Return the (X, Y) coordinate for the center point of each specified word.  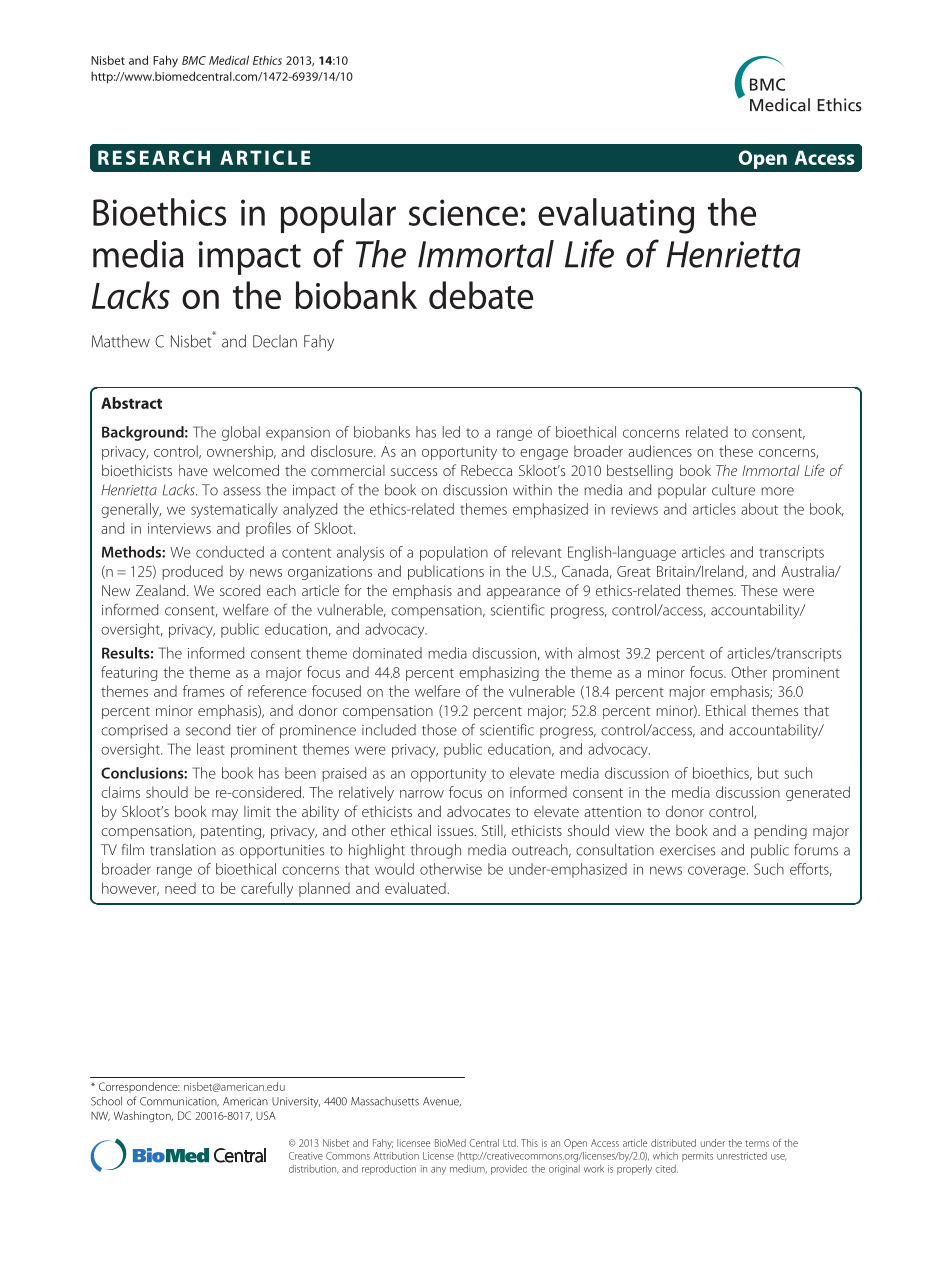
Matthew (121, 341)
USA (266, 1115)
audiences (660, 451)
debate (481, 295)
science (463, 212)
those (439, 730)
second (208, 730)
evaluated (416, 888)
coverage (718, 872)
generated (818, 793)
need (180, 888)
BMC (194, 60)
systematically (234, 510)
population (454, 553)
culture (733, 490)
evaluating (616, 216)
